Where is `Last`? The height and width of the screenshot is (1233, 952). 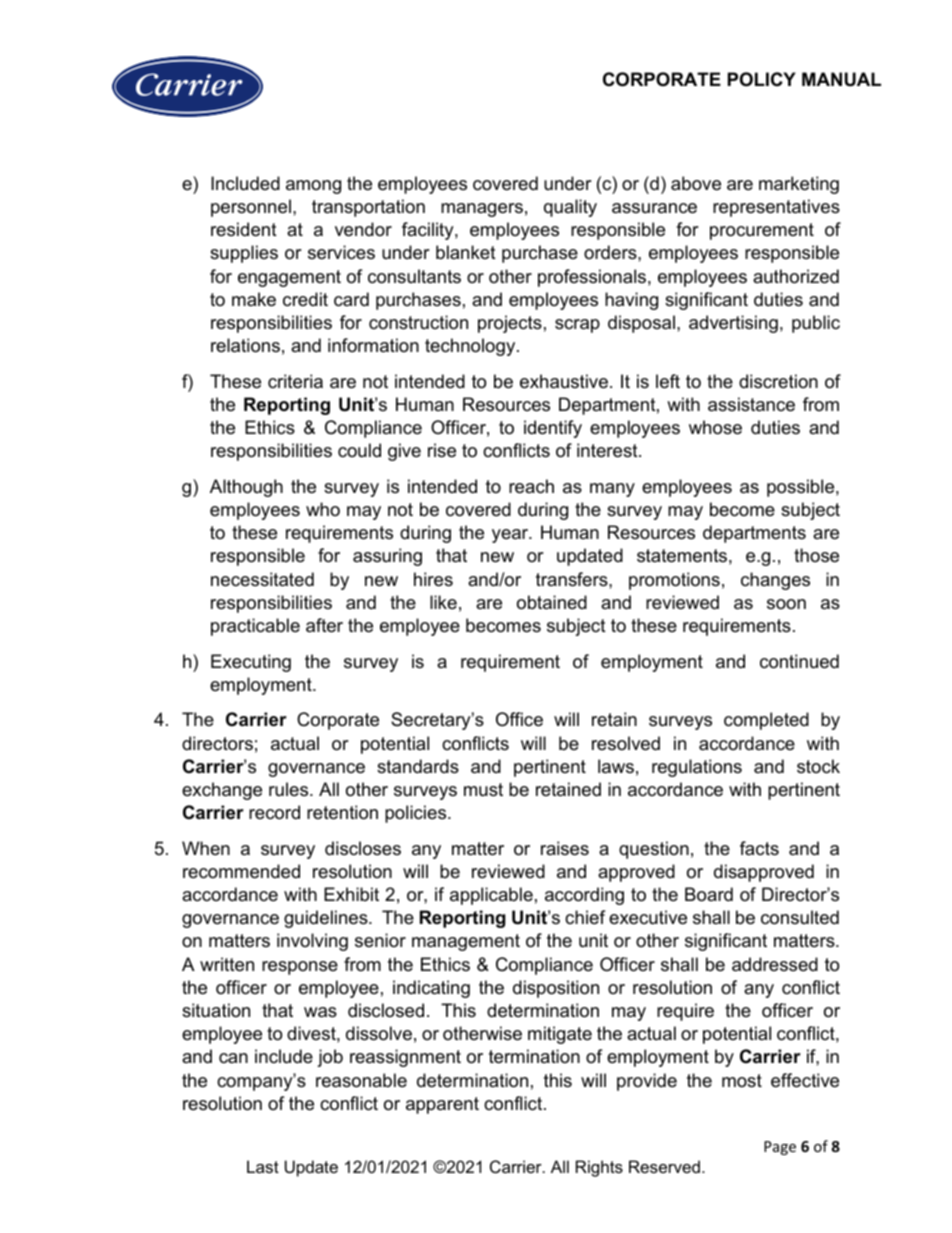 Last is located at coordinates (263, 1166).
